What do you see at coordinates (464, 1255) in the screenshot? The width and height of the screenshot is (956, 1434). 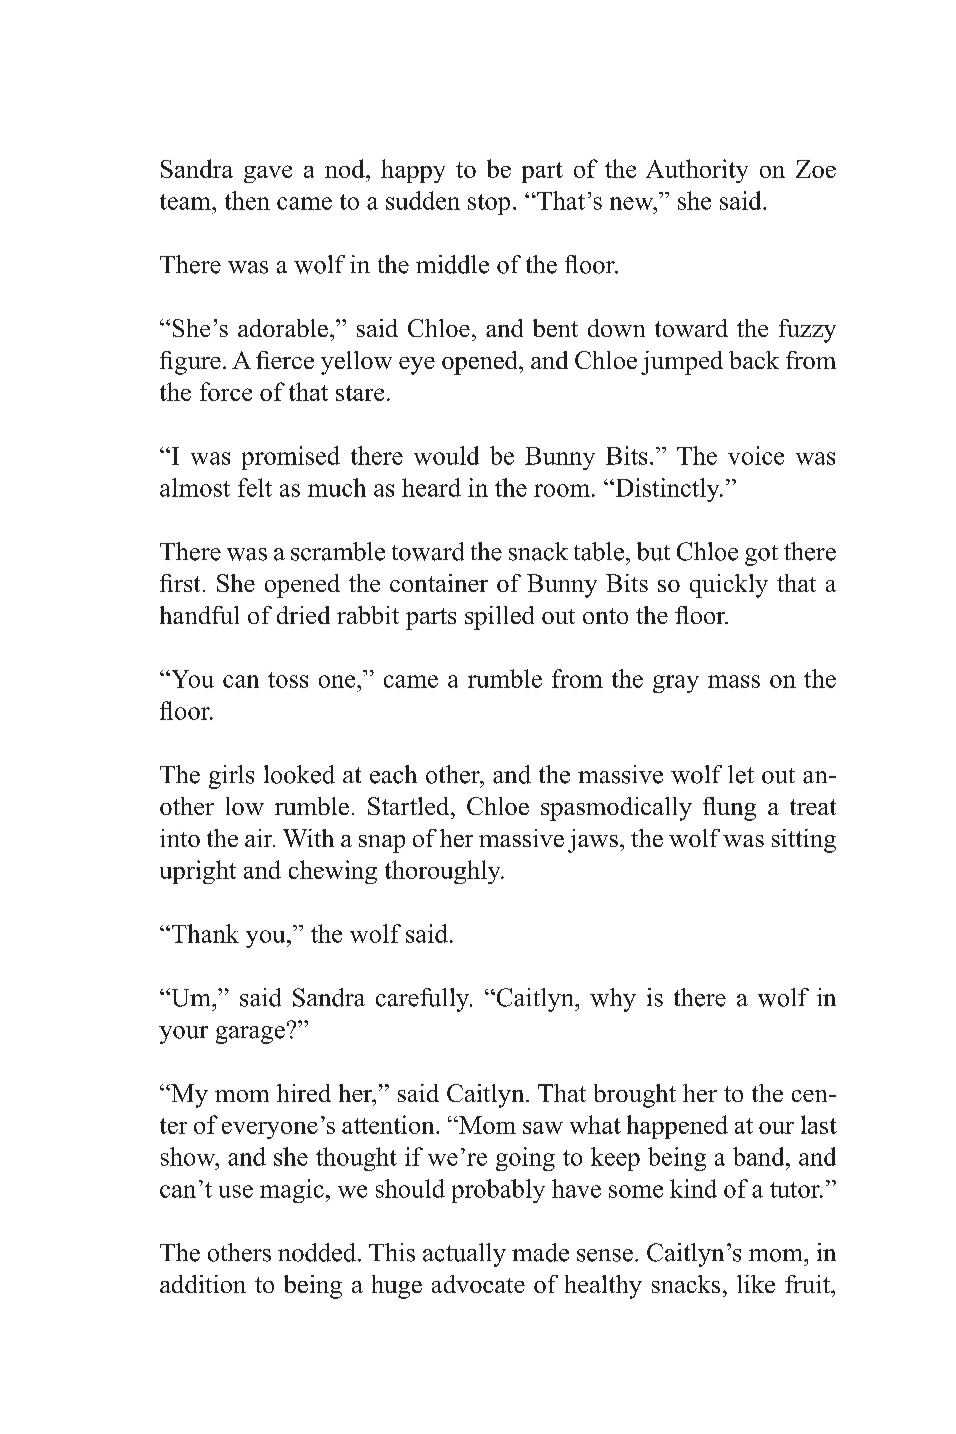 I see `actually` at bounding box center [464, 1255].
